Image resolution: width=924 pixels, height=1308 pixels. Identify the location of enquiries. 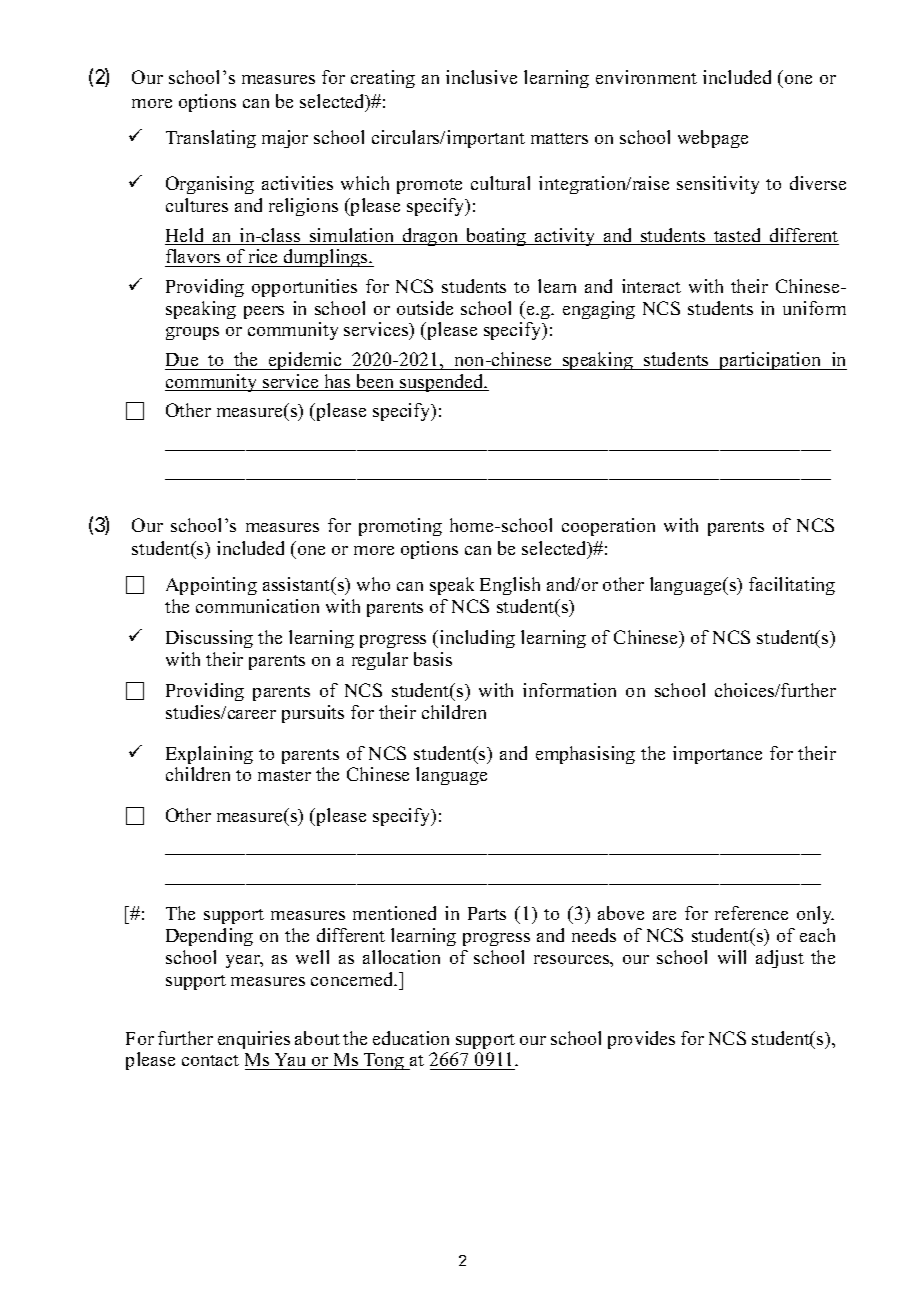
(254, 1040).
